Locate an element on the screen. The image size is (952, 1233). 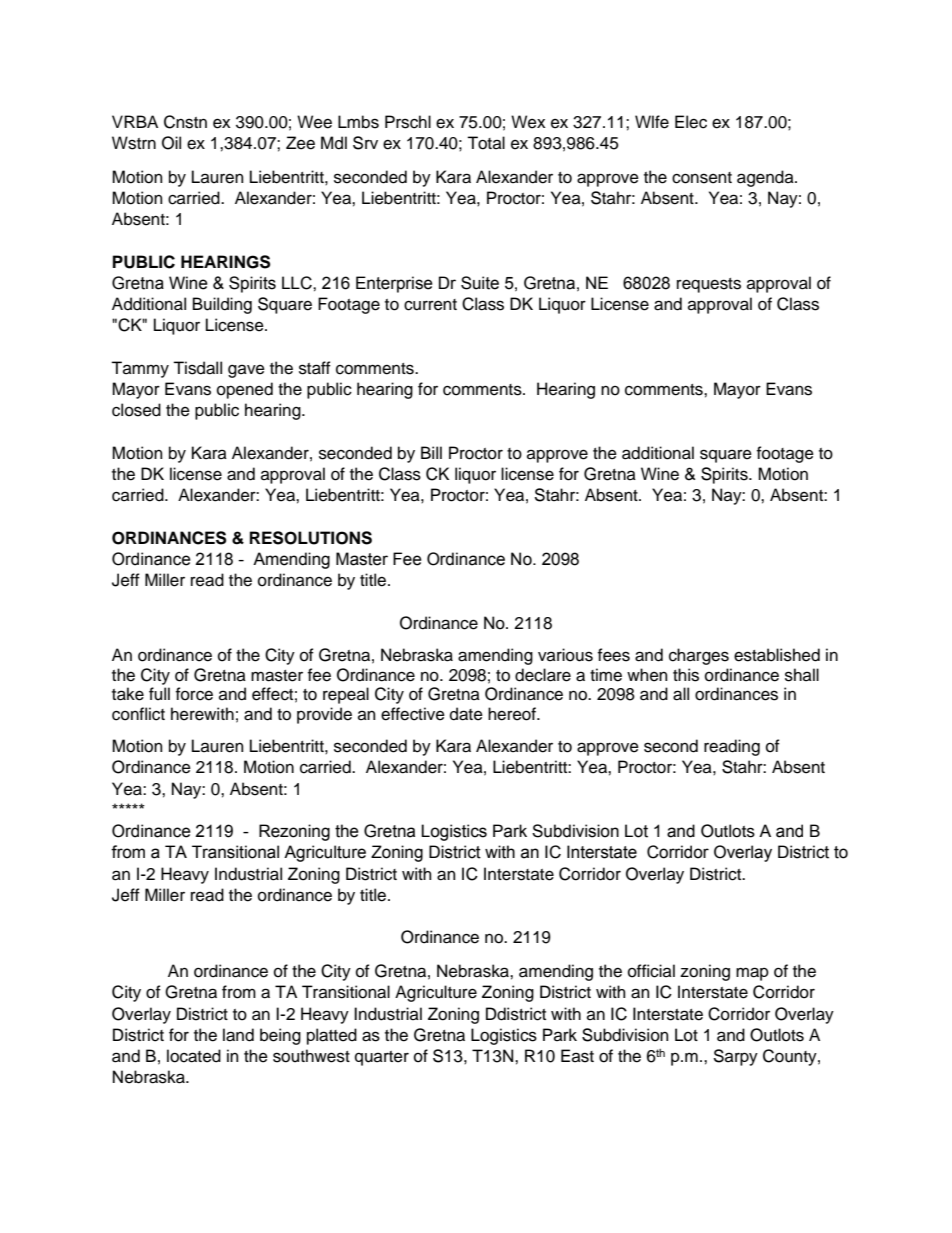
Oil is located at coordinates (171, 143).
